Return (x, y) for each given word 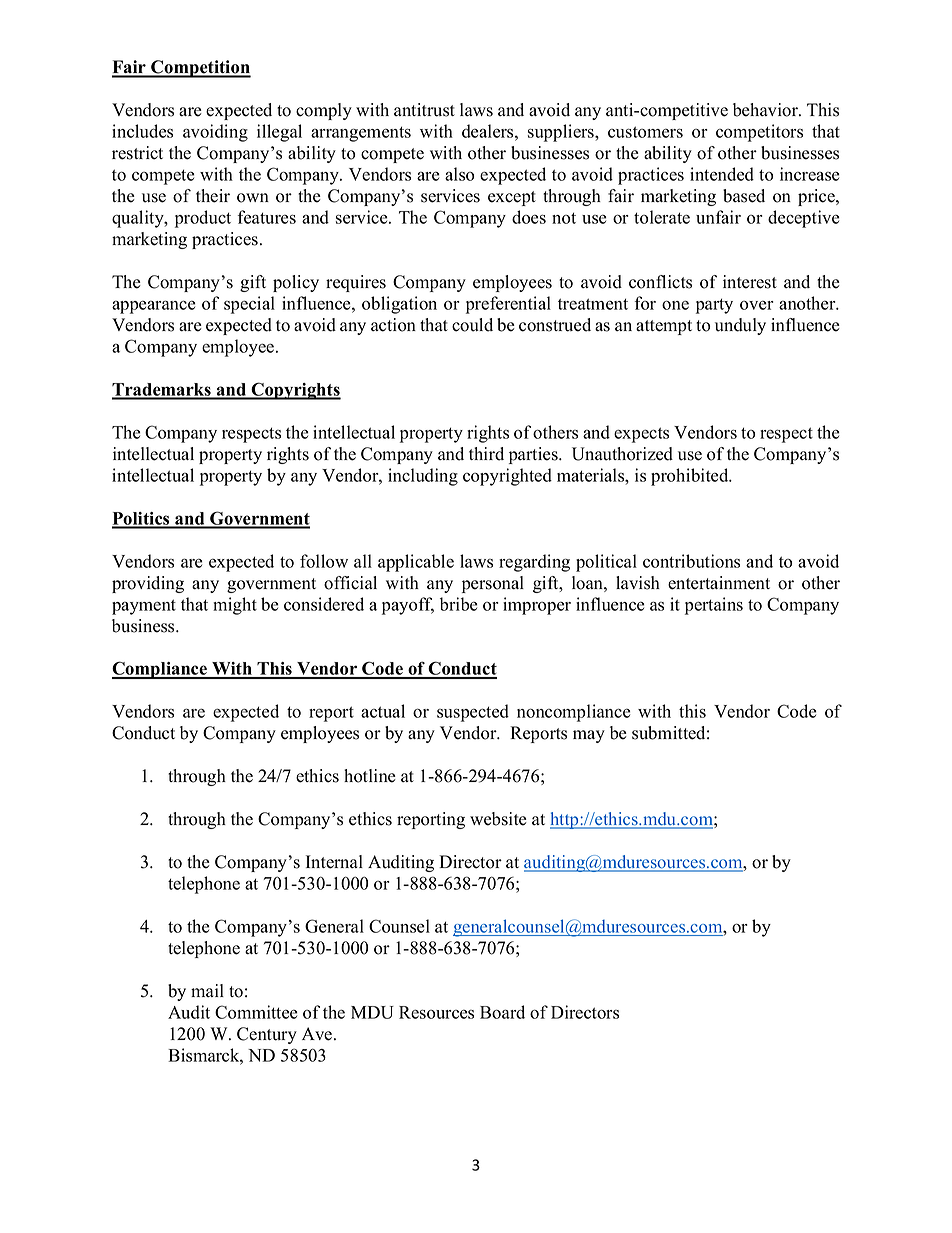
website (498, 819)
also (459, 174)
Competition (200, 69)
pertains (714, 606)
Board (502, 1012)
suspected (473, 713)
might (235, 606)
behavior (766, 110)
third (486, 454)
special (249, 305)
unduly (740, 326)
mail (207, 990)
